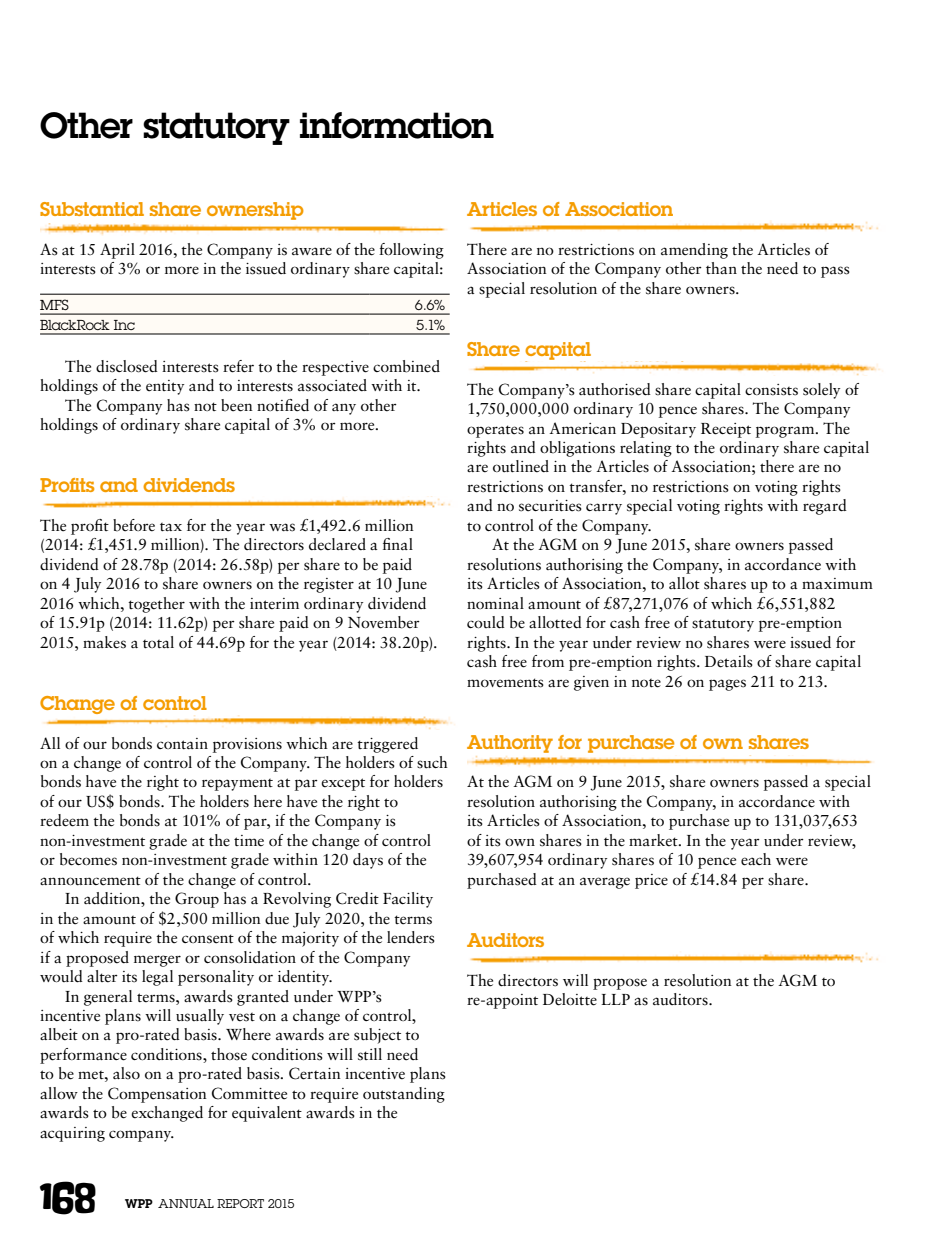  Describe the element at coordinates (186, 1203) in the document. I see `ANNUAL` at that location.
